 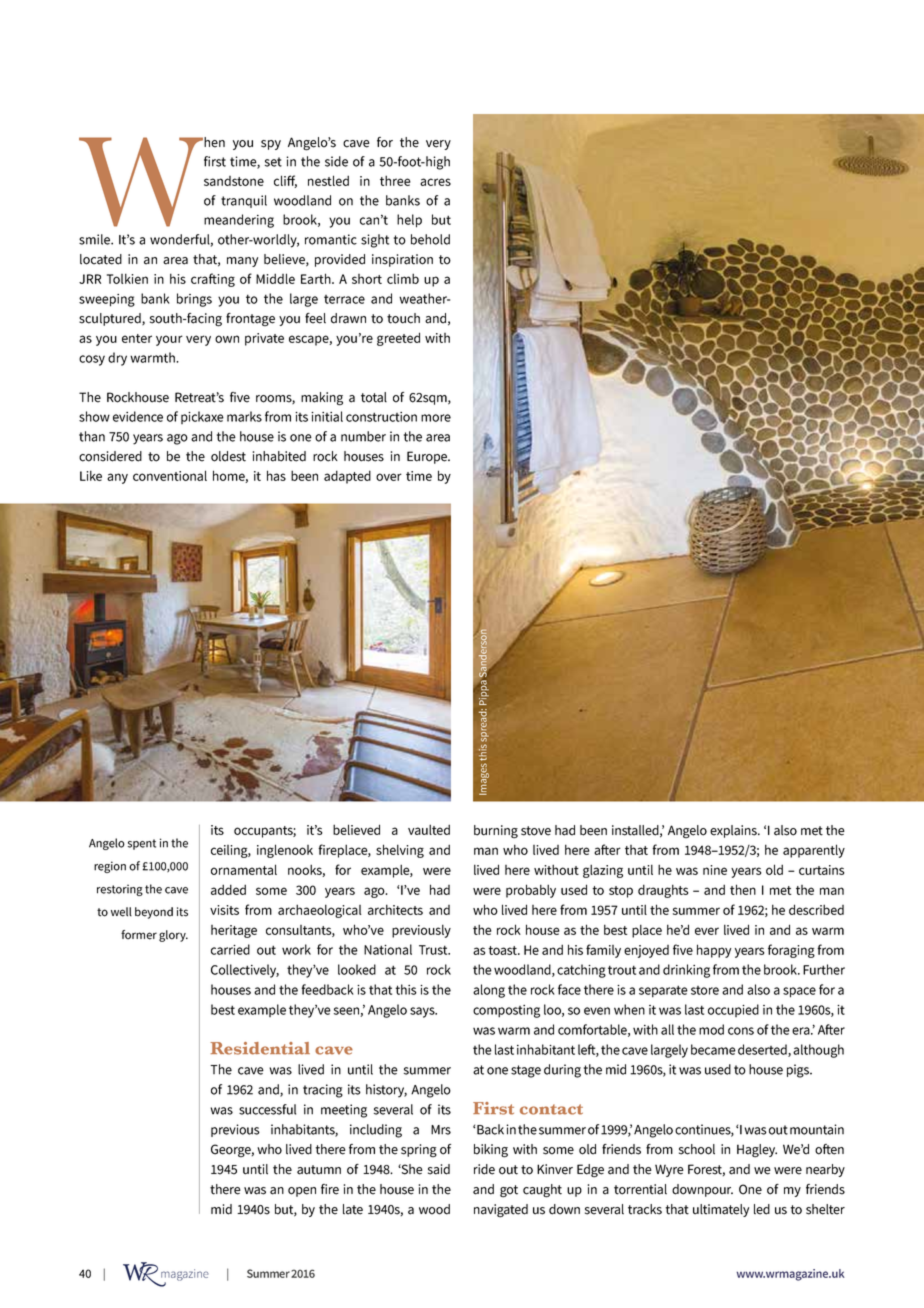 I want to click on vaulted, so click(x=429, y=829).
